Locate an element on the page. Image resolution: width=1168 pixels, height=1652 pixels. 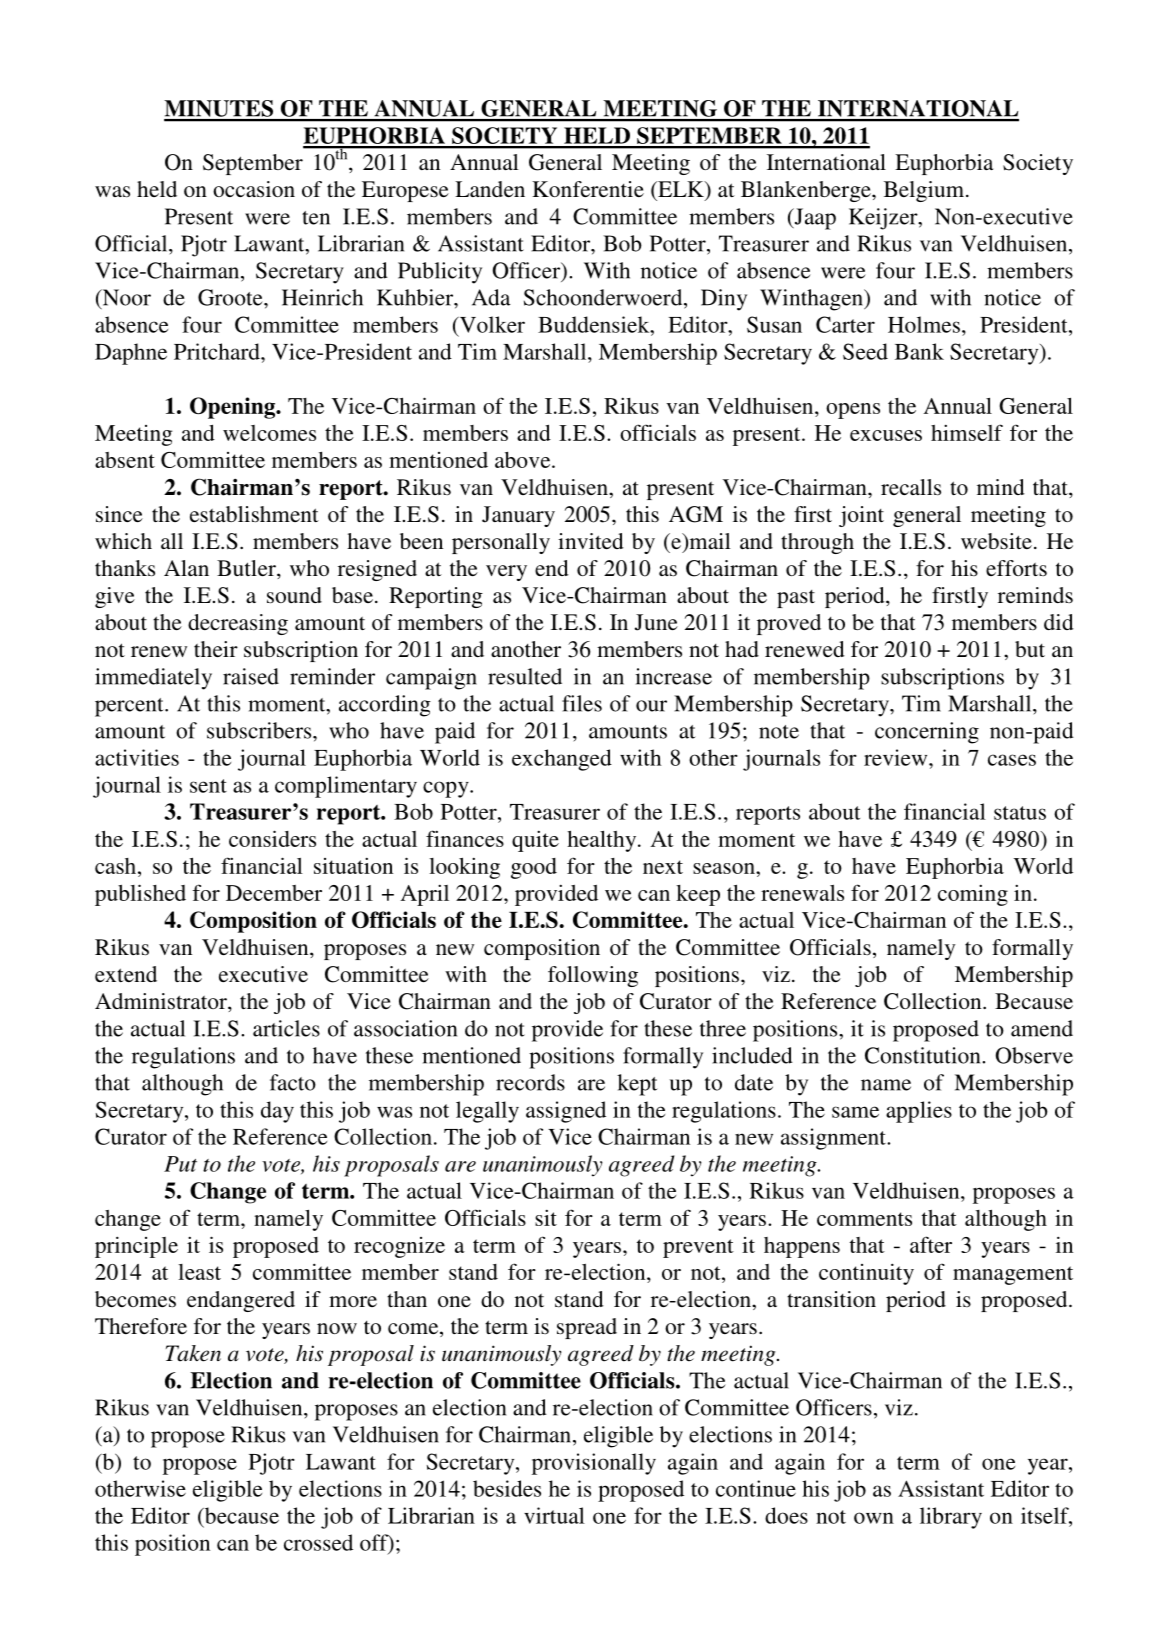
Belgium is located at coordinates (925, 191).
